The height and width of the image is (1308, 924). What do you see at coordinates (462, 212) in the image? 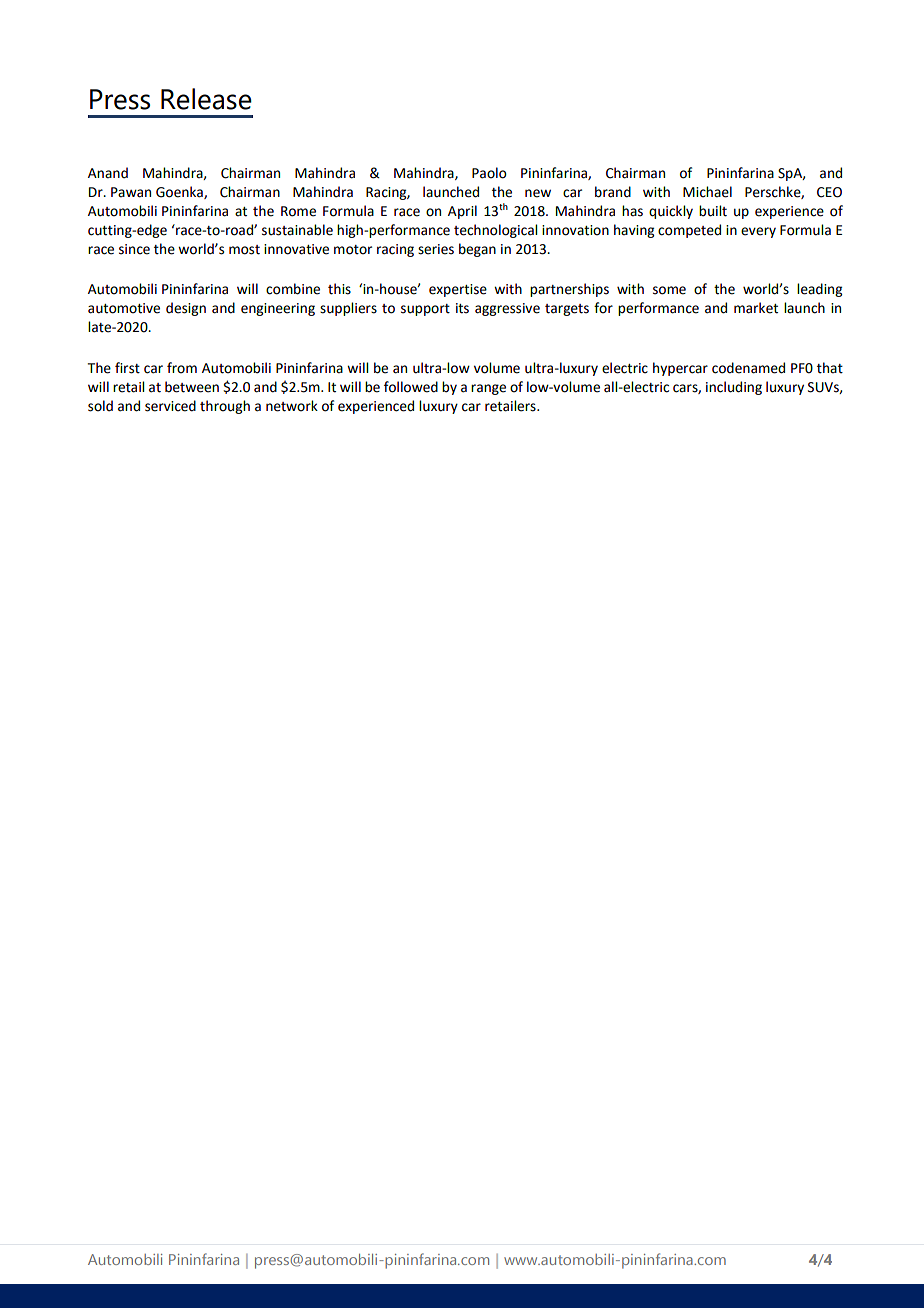
I see `April` at bounding box center [462, 212].
